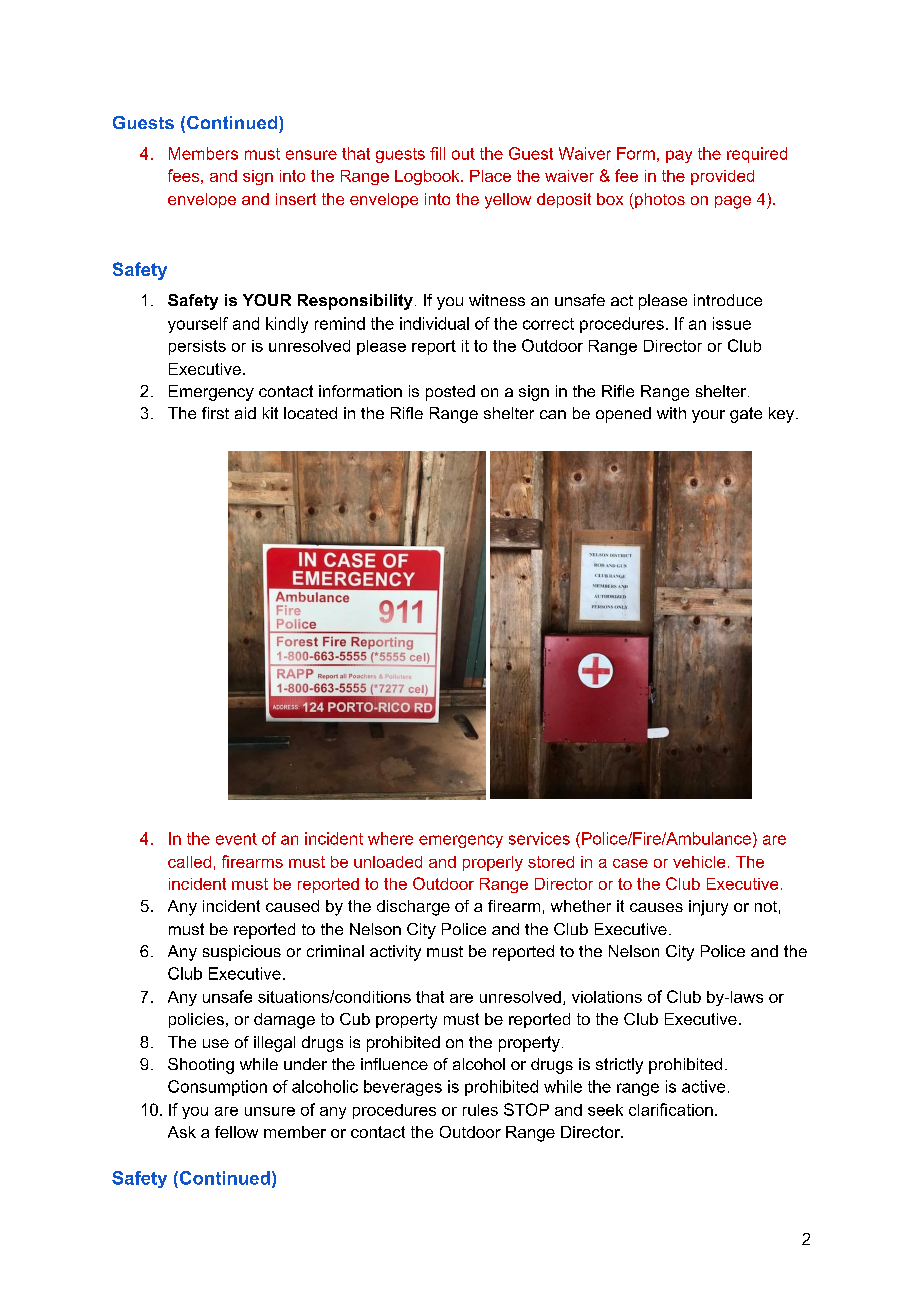  What do you see at coordinates (746, 415) in the document?
I see `gate` at bounding box center [746, 415].
